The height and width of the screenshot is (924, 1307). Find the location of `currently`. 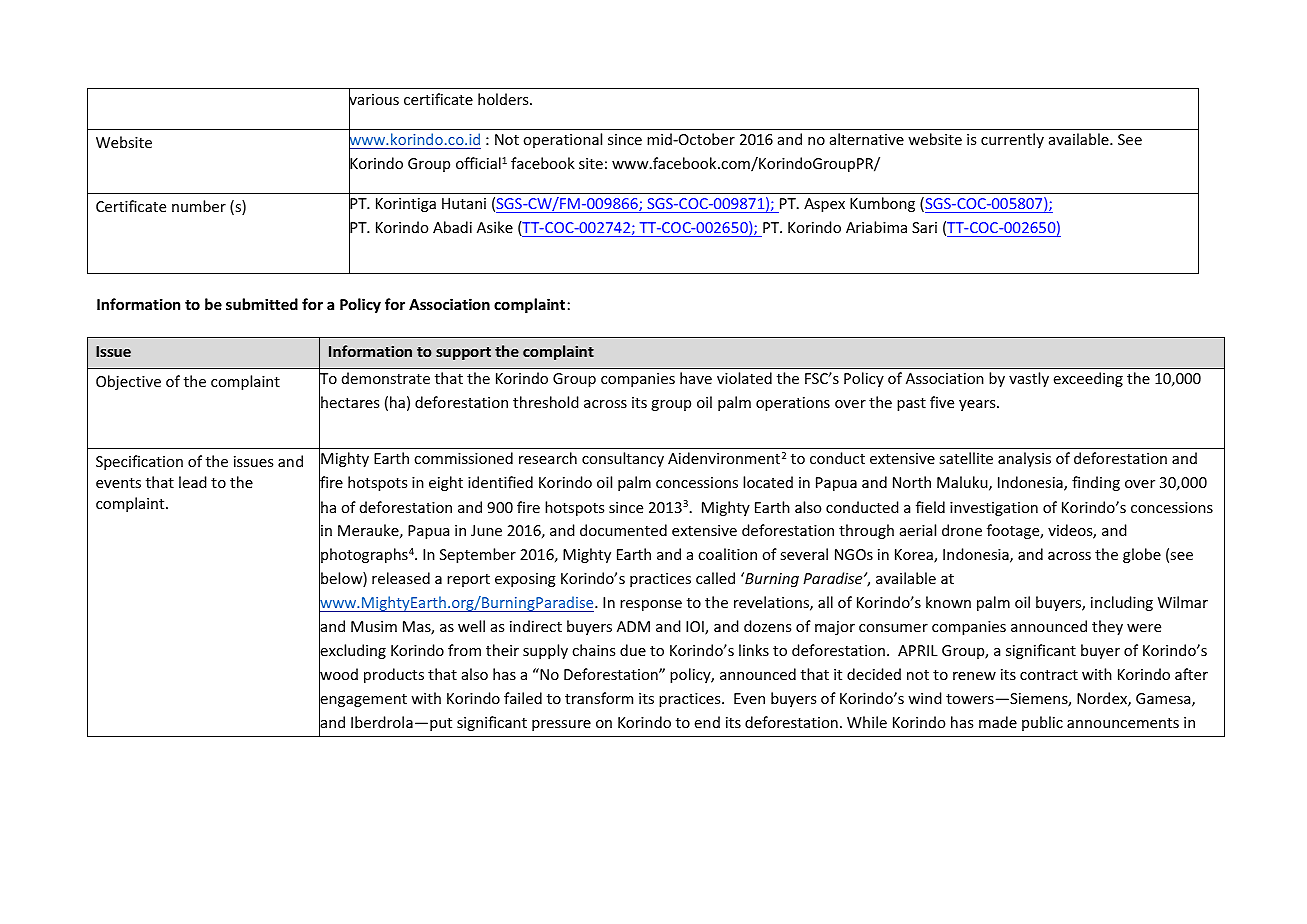

currently is located at coordinates (1012, 140).
